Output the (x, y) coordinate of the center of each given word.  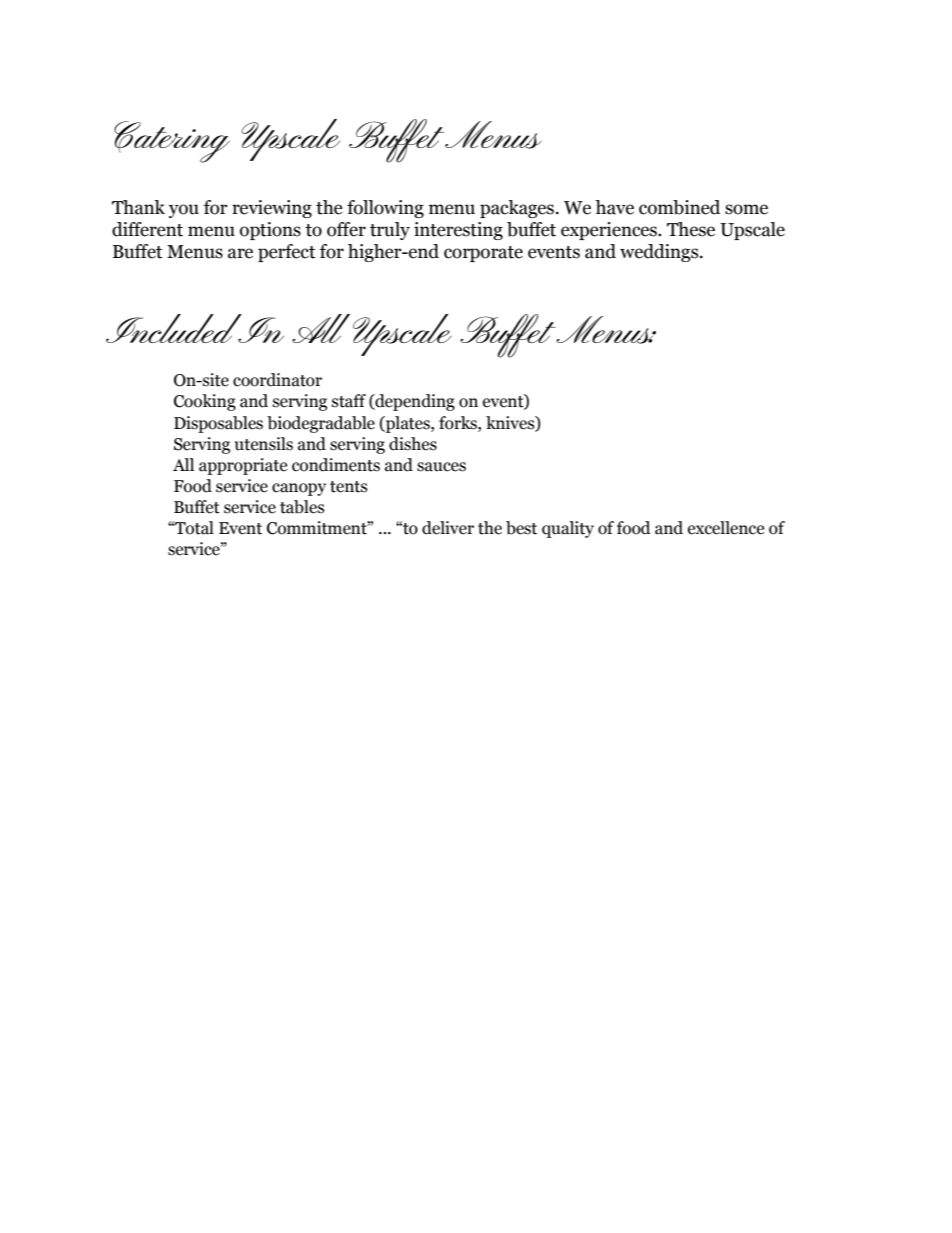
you (184, 211)
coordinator (277, 380)
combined (679, 207)
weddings (660, 253)
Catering (172, 142)
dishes (413, 444)
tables (302, 507)
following (385, 209)
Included (175, 328)
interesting (458, 231)
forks (459, 423)
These (691, 229)
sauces (441, 467)
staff (349, 401)
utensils (264, 444)
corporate (483, 254)
